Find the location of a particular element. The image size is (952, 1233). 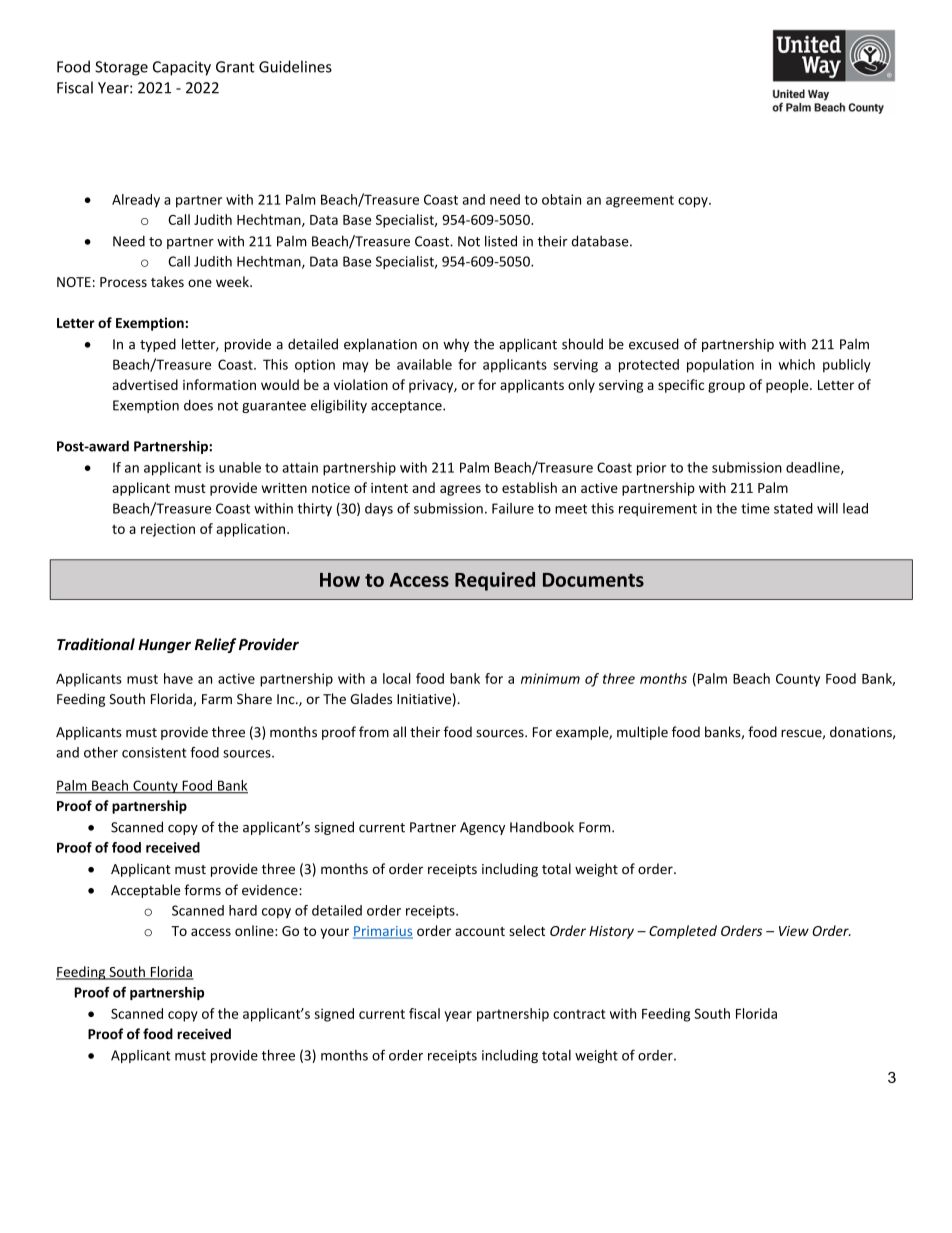

consistent is located at coordinates (154, 752).
